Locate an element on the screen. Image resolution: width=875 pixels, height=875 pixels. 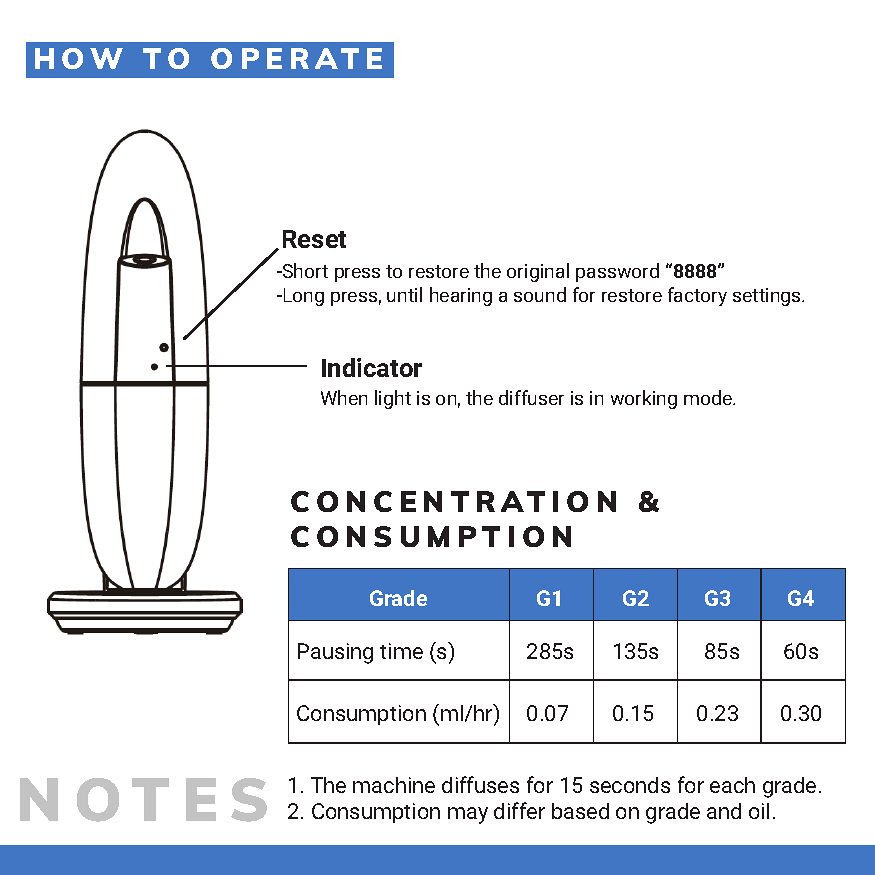
working is located at coordinates (644, 399).
